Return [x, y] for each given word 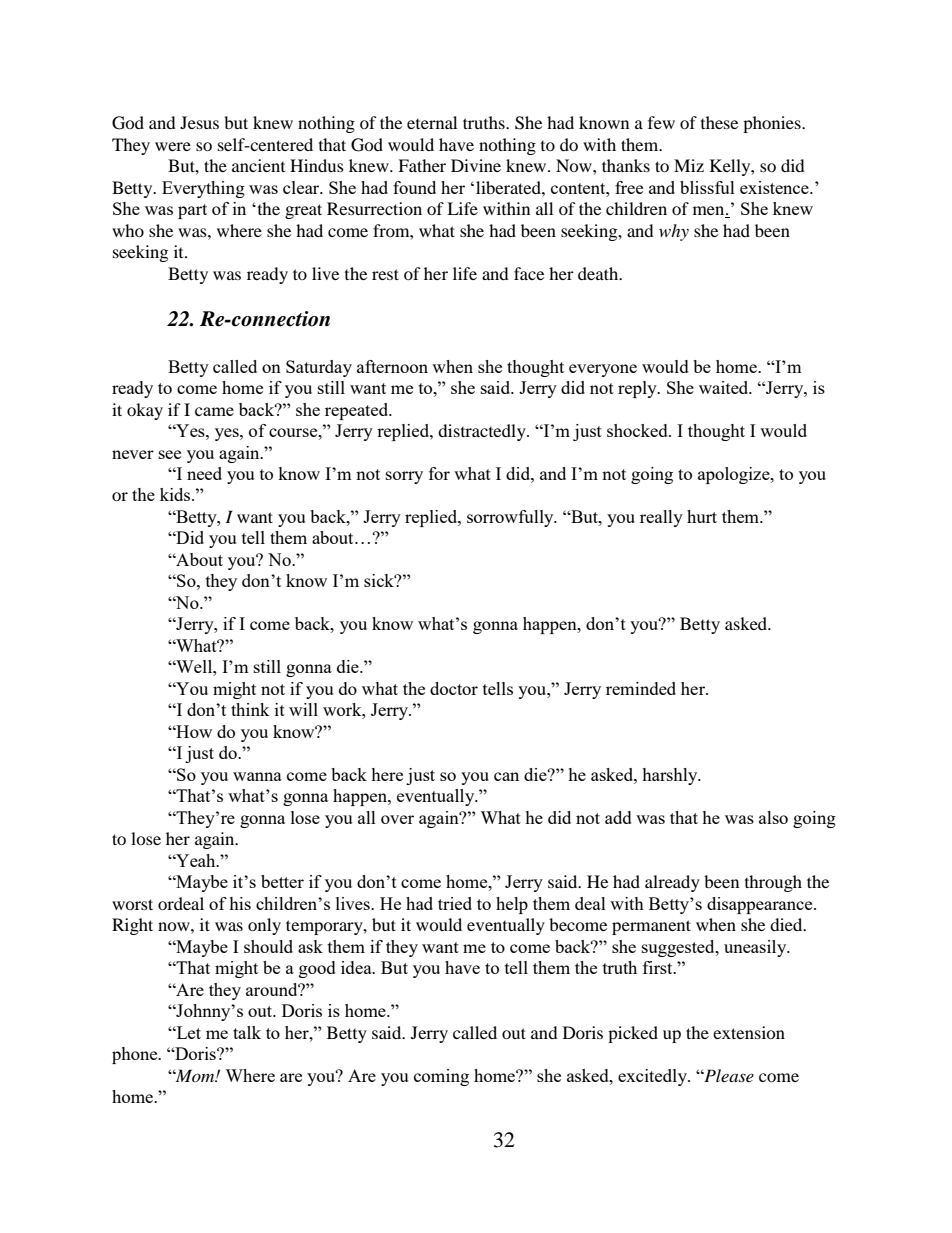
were [173, 146]
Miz [689, 165]
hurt [702, 516]
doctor [454, 688]
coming [441, 1077]
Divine [476, 165]
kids [176, 494]
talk [247, 1032]
